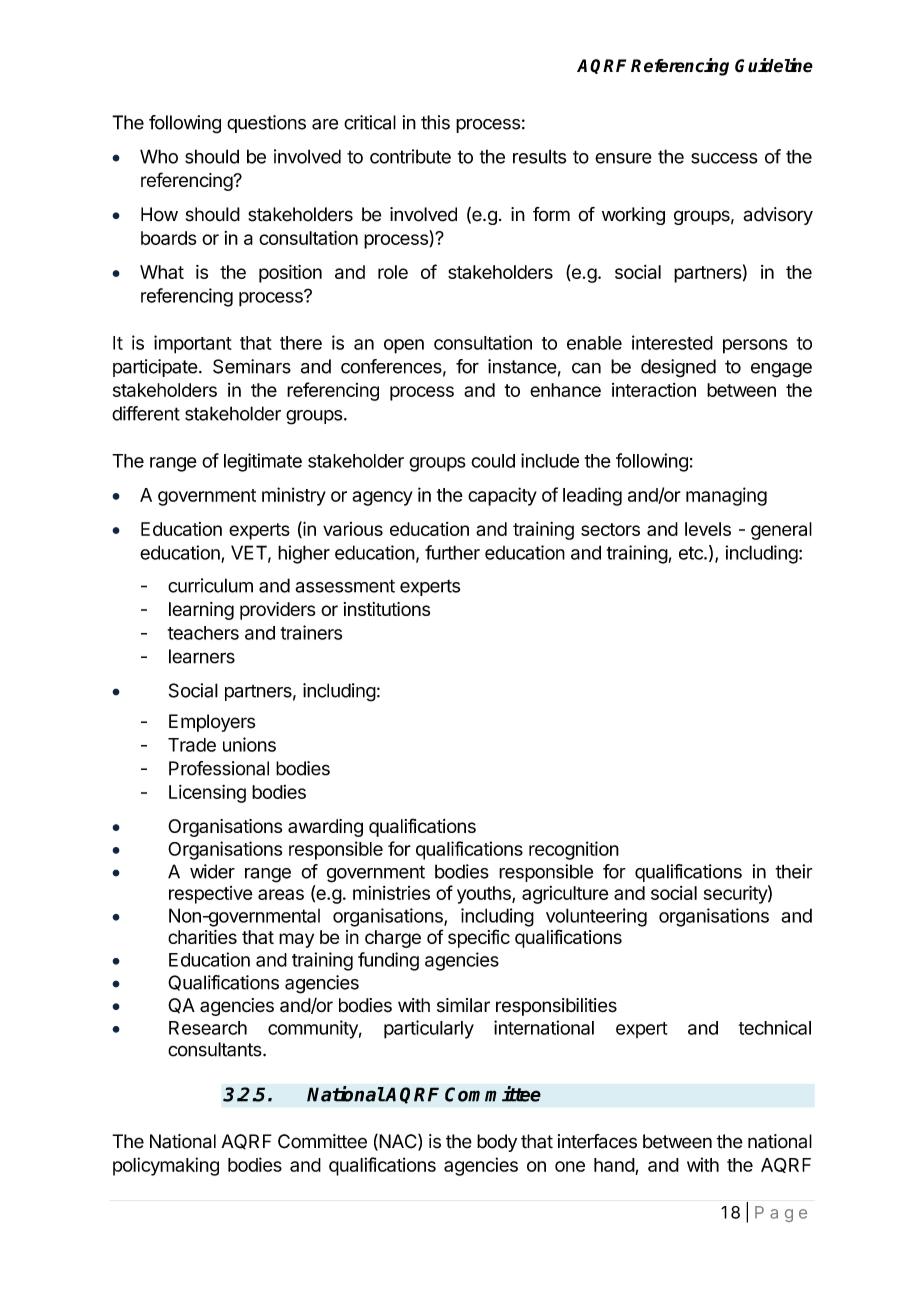 This document has height=1308, width=924. What do you see at coordinates (266, 124) in the document?
I see `questions` at bounding box center [266, 124].
